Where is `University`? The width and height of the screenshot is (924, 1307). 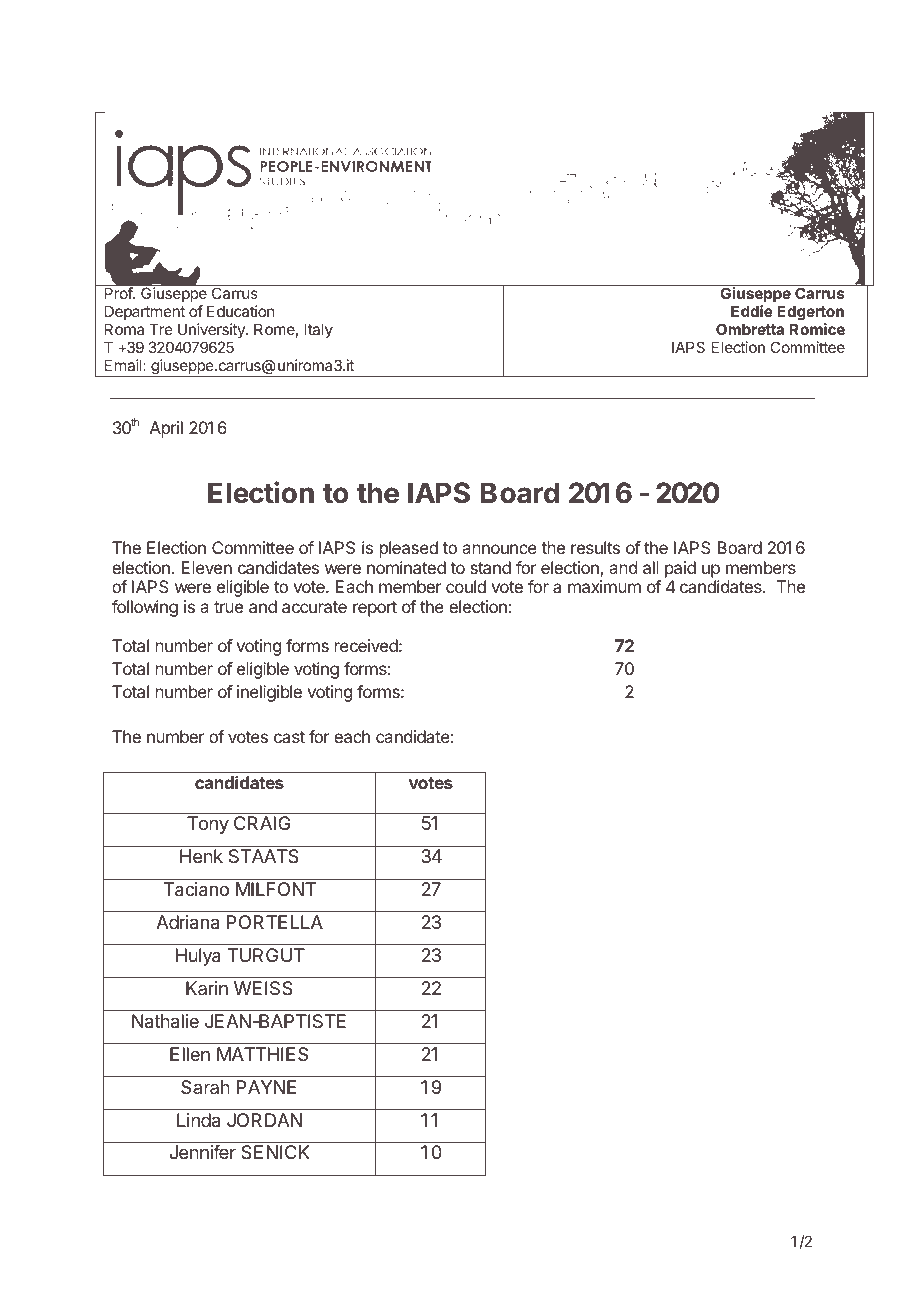 University is located at coordinates (212, 330).
